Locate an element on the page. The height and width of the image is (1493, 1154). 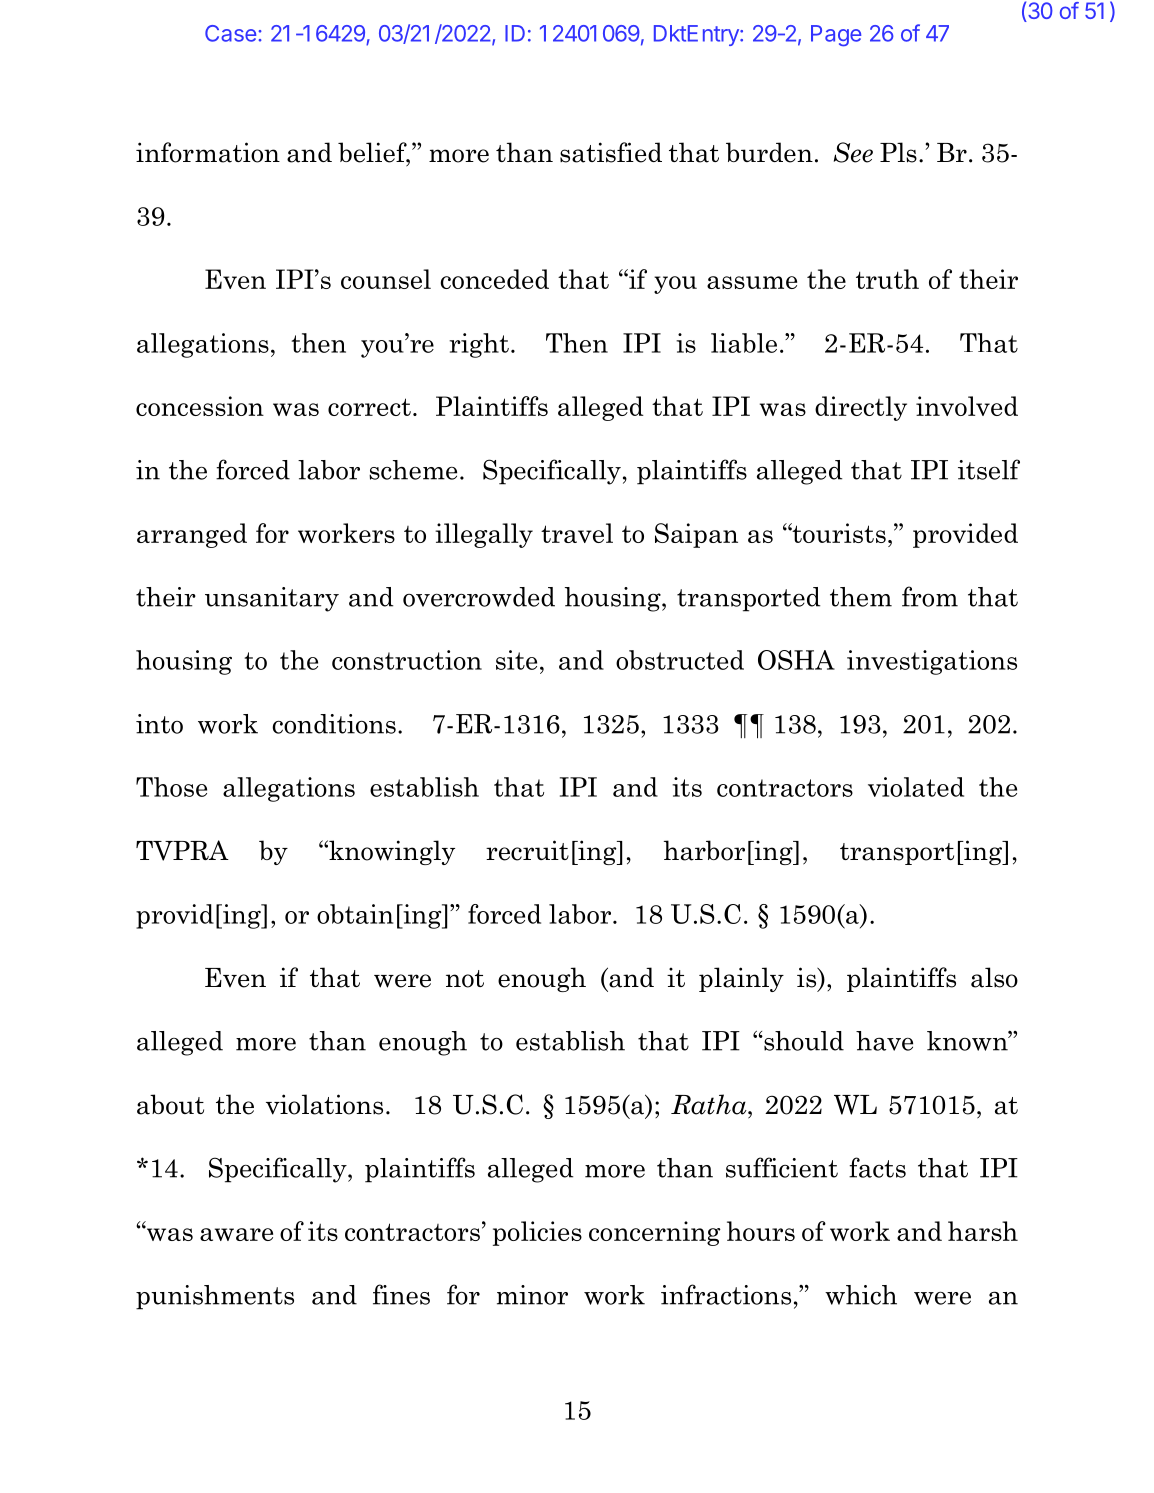
Page is located at coordinates (836, 36).
